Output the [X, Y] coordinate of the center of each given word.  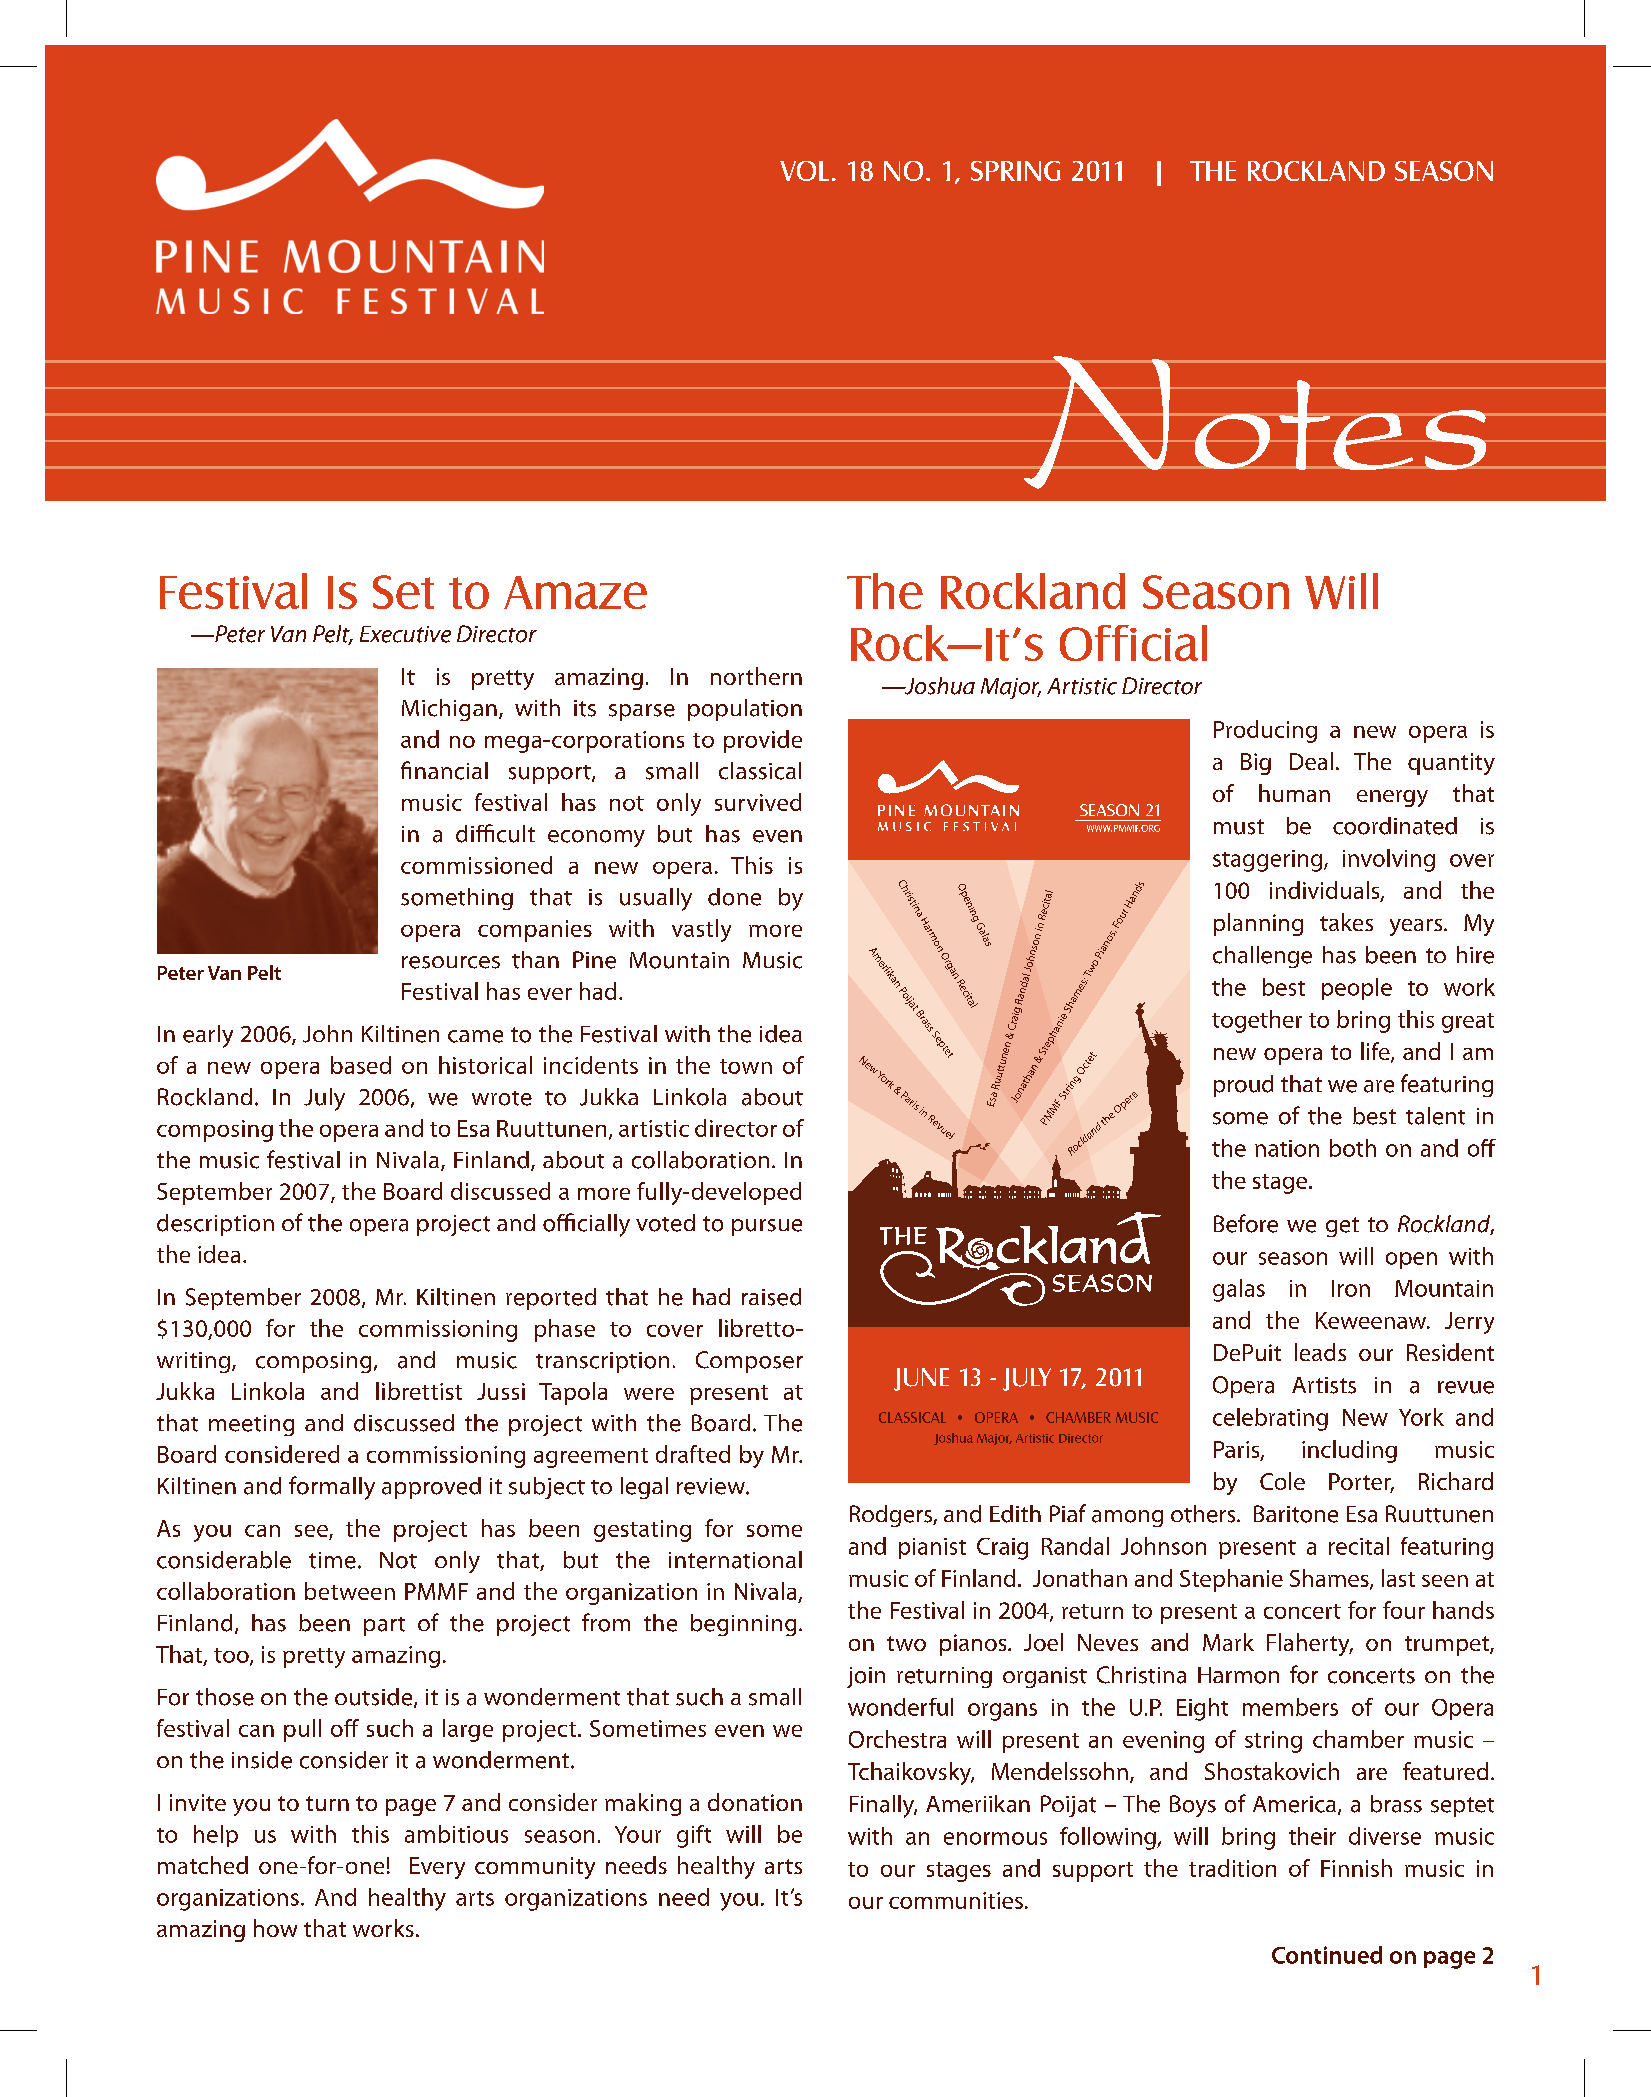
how [275, 1928]
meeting [251, 1425]
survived [758, 802]
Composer [749, 1362]
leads [1320, 1352]
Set [403, 592]
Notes [1255, 422]
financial [444, 770]
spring [1016, 171]
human [1294, 793]
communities [956, 1900]
